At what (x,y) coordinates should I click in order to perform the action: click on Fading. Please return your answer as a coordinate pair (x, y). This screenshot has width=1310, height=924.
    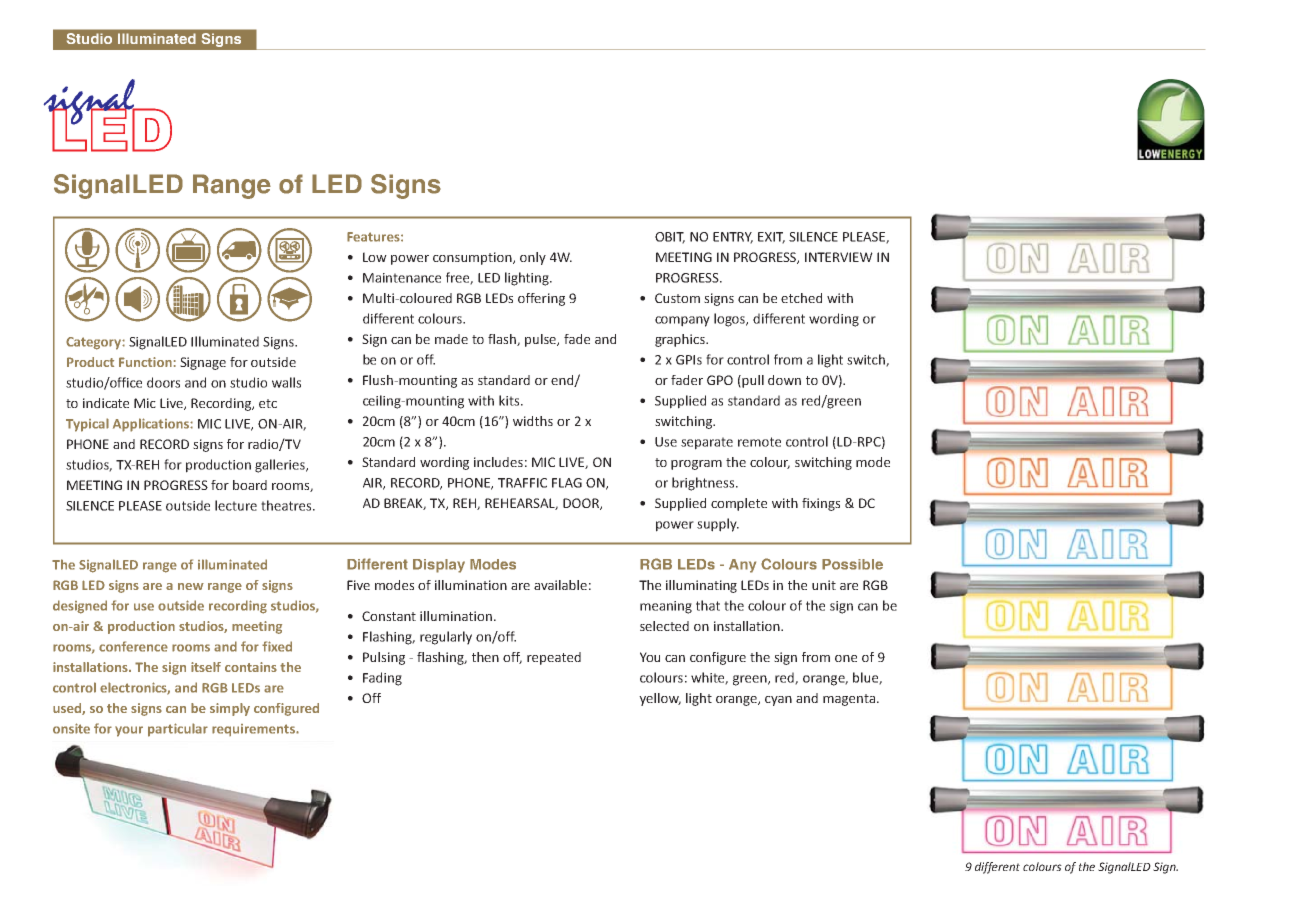
    Looking at the image, I should click on (382, 679).
